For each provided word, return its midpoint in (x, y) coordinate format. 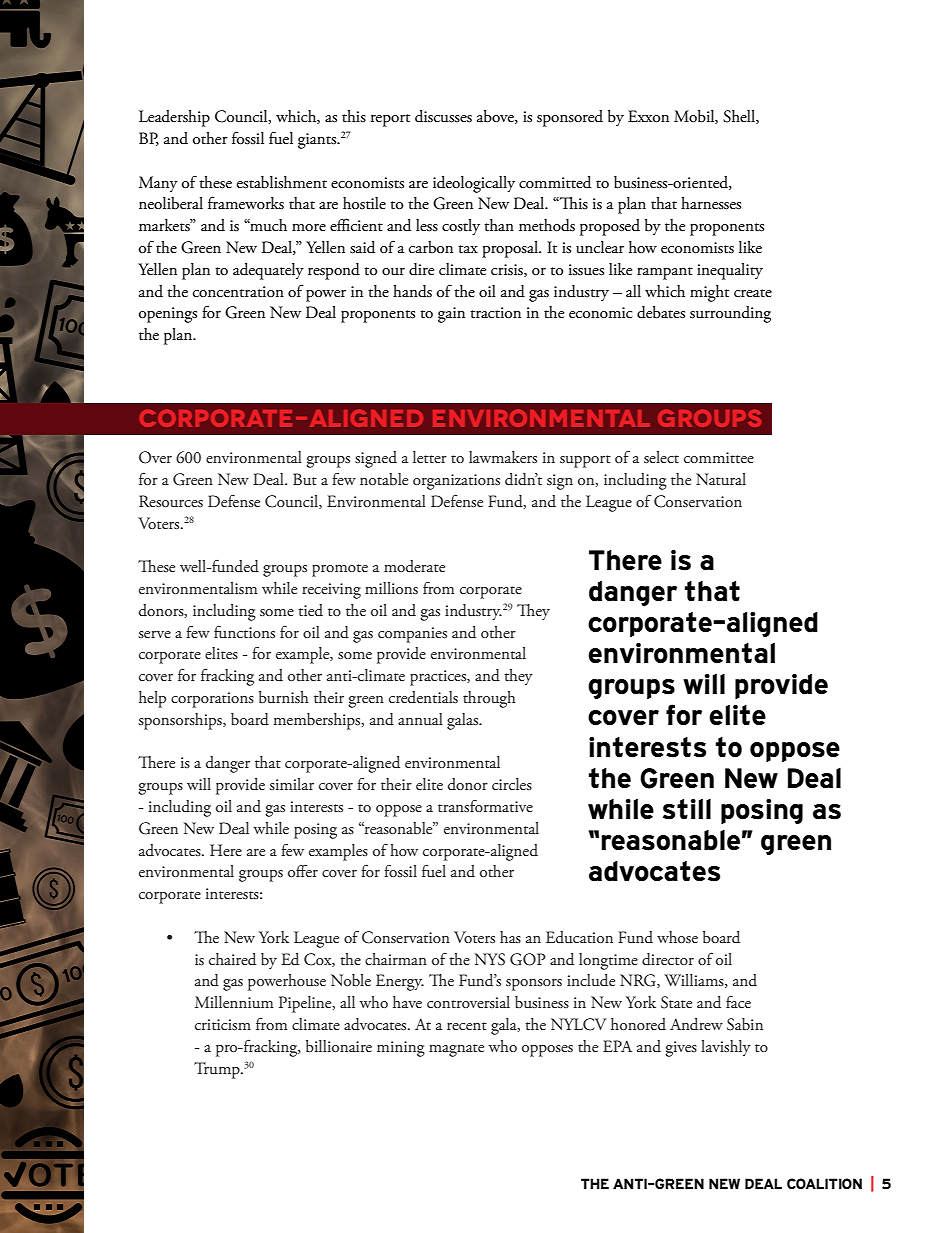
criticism (223, 1025)
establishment (282, 182)
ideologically (474, 184)
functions (244, 632)
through (489, 699)
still (687, 809)
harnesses (711, 203)
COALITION (824, 1183)
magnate (456, 1050)
